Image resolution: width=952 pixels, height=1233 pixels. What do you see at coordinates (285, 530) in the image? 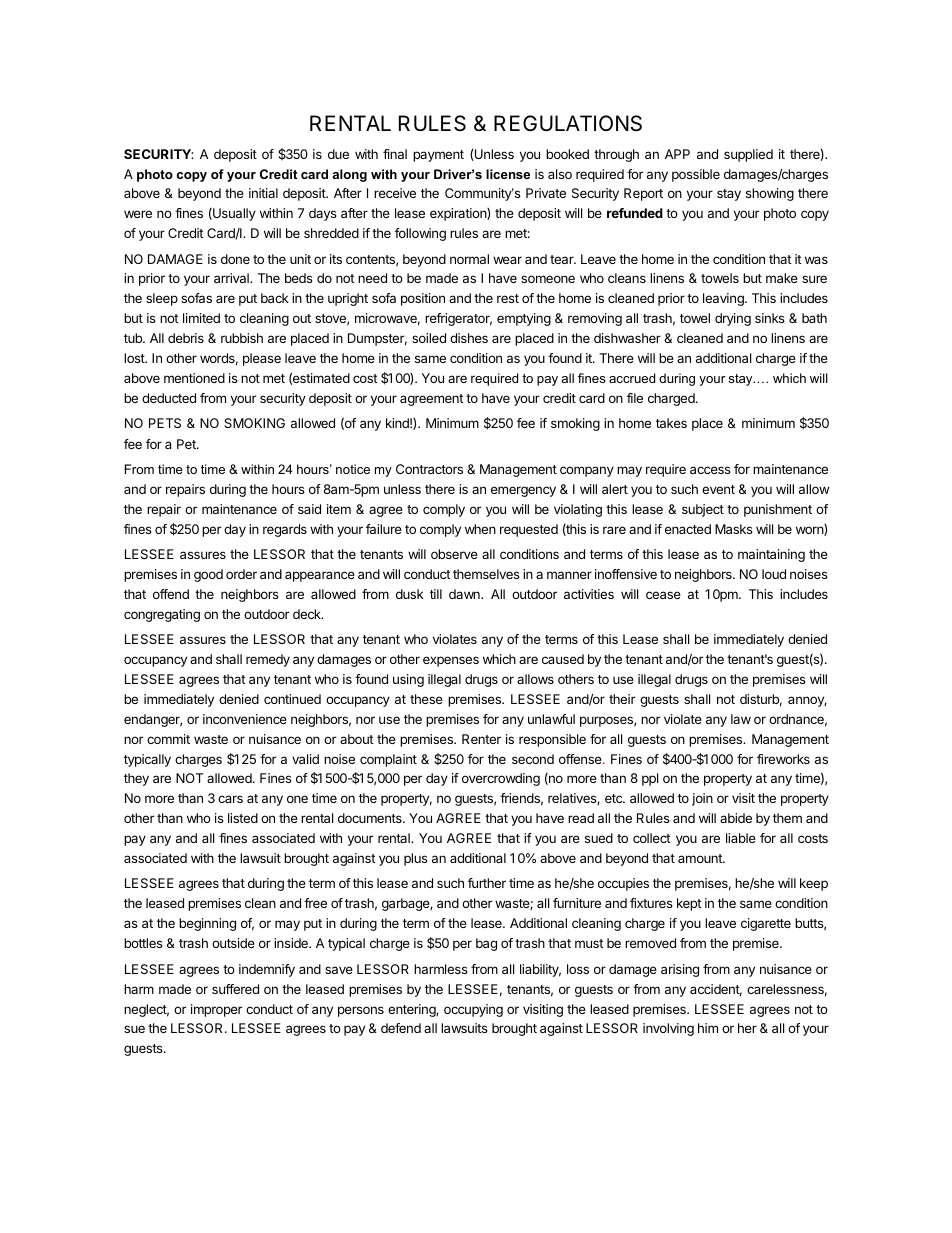
I see `regards` at bounding box center [285, 530].
